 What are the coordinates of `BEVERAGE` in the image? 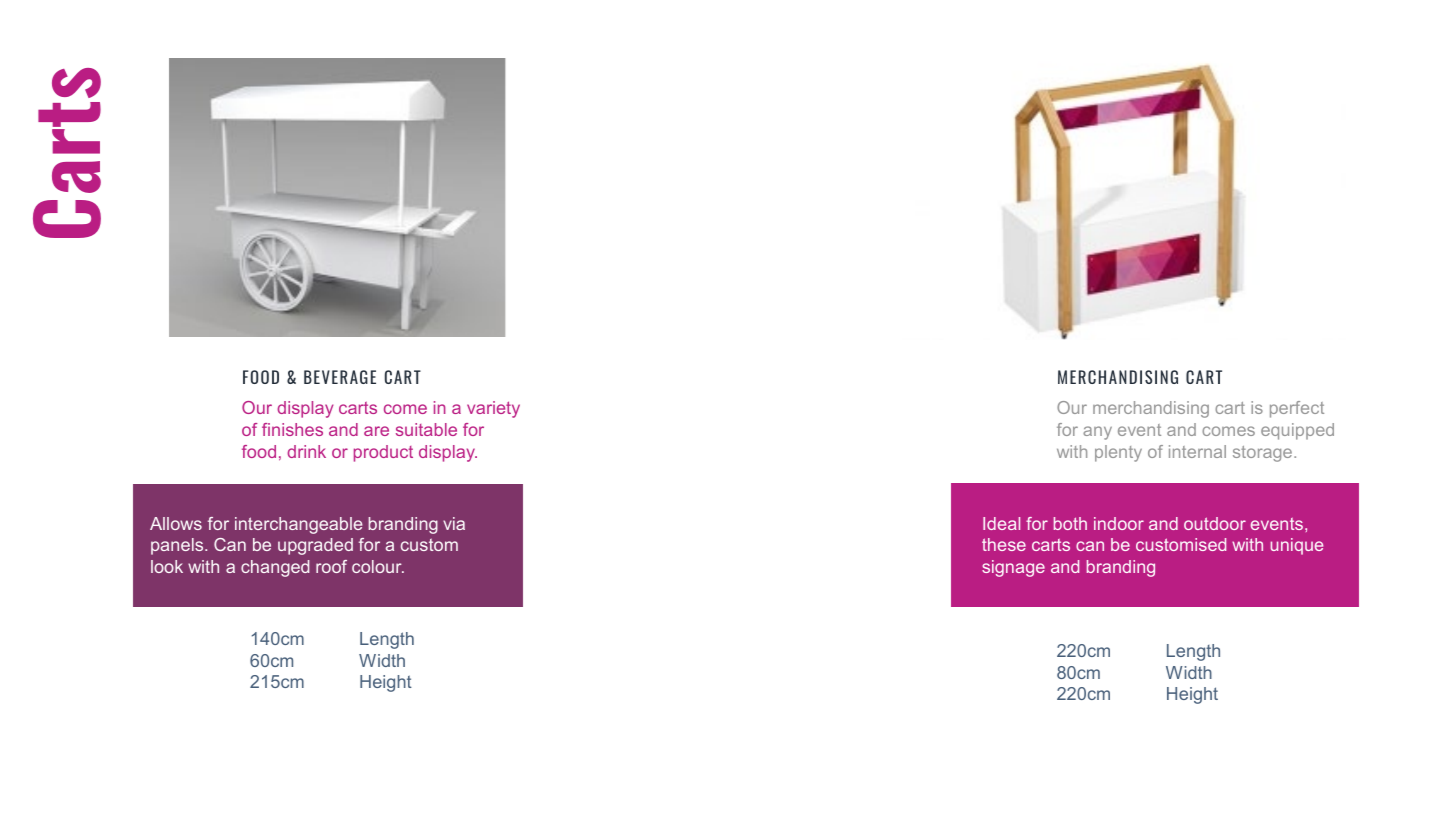 It's located at (340, 377).
